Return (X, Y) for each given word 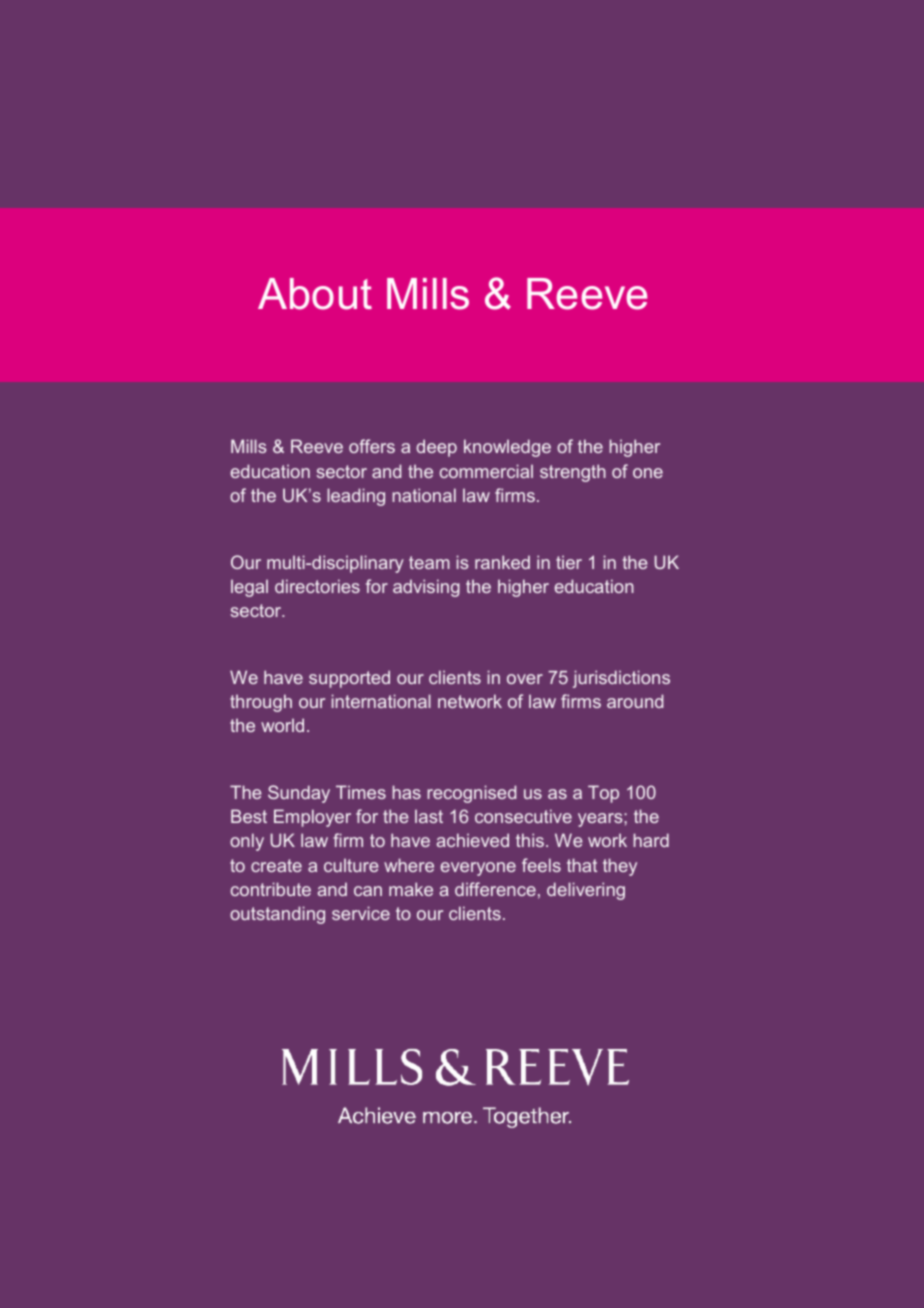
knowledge (507, 448)
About (315, 294)
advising (426, 588)
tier (569, 562)
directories (317, 586)
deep (436, 448)
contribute (271, 889)
